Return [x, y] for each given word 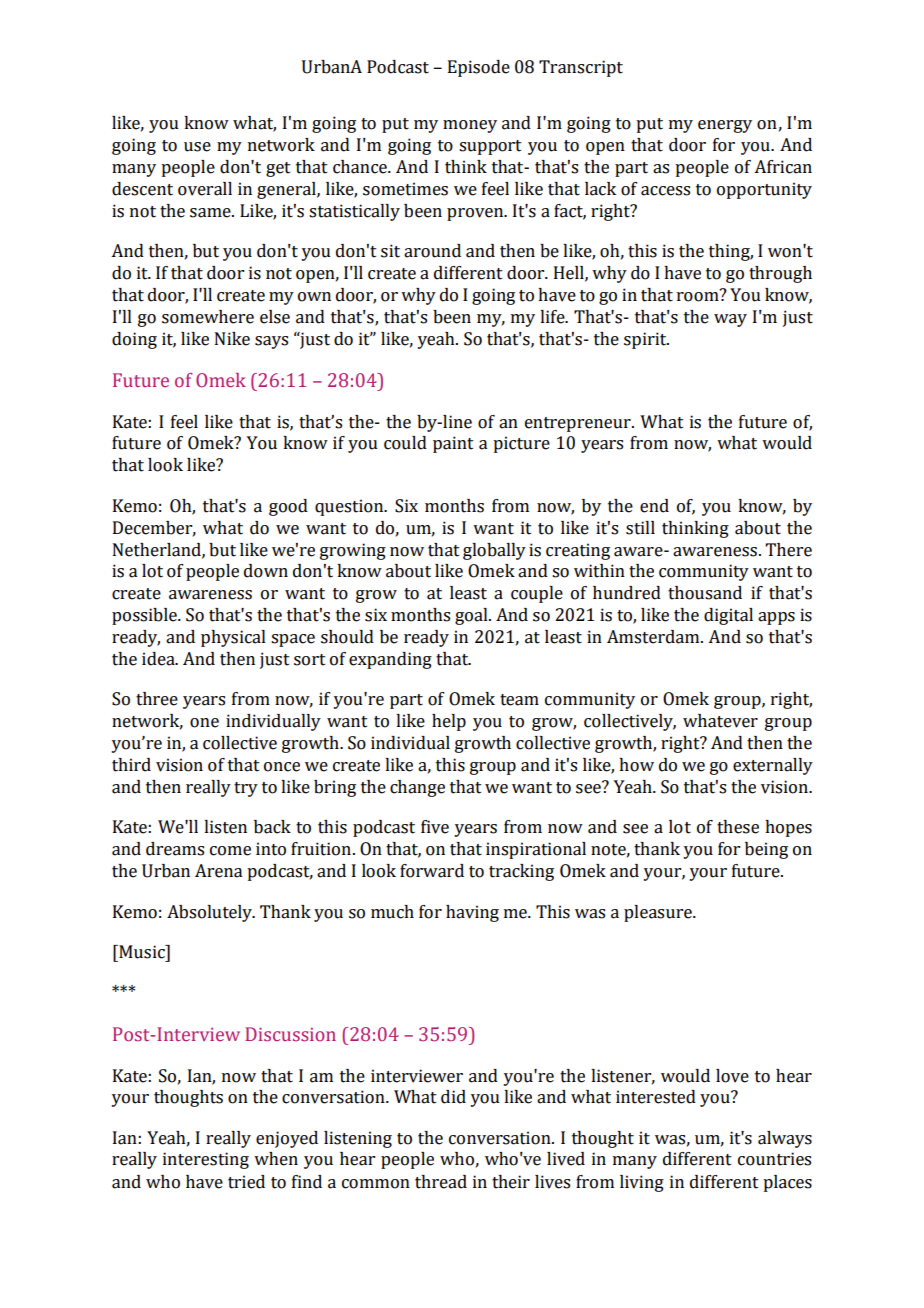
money [470, 126]
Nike [232, 339]
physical [233, 638]
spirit [646, 340]
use [197, 147]
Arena [218, 871]
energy [725, 126]
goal [472, 616]
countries [774, 1159]
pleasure [659, 913]
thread [441, 1182]
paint [453, 444]
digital [728, 616]
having [472, 913]
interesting [206, 1160]
